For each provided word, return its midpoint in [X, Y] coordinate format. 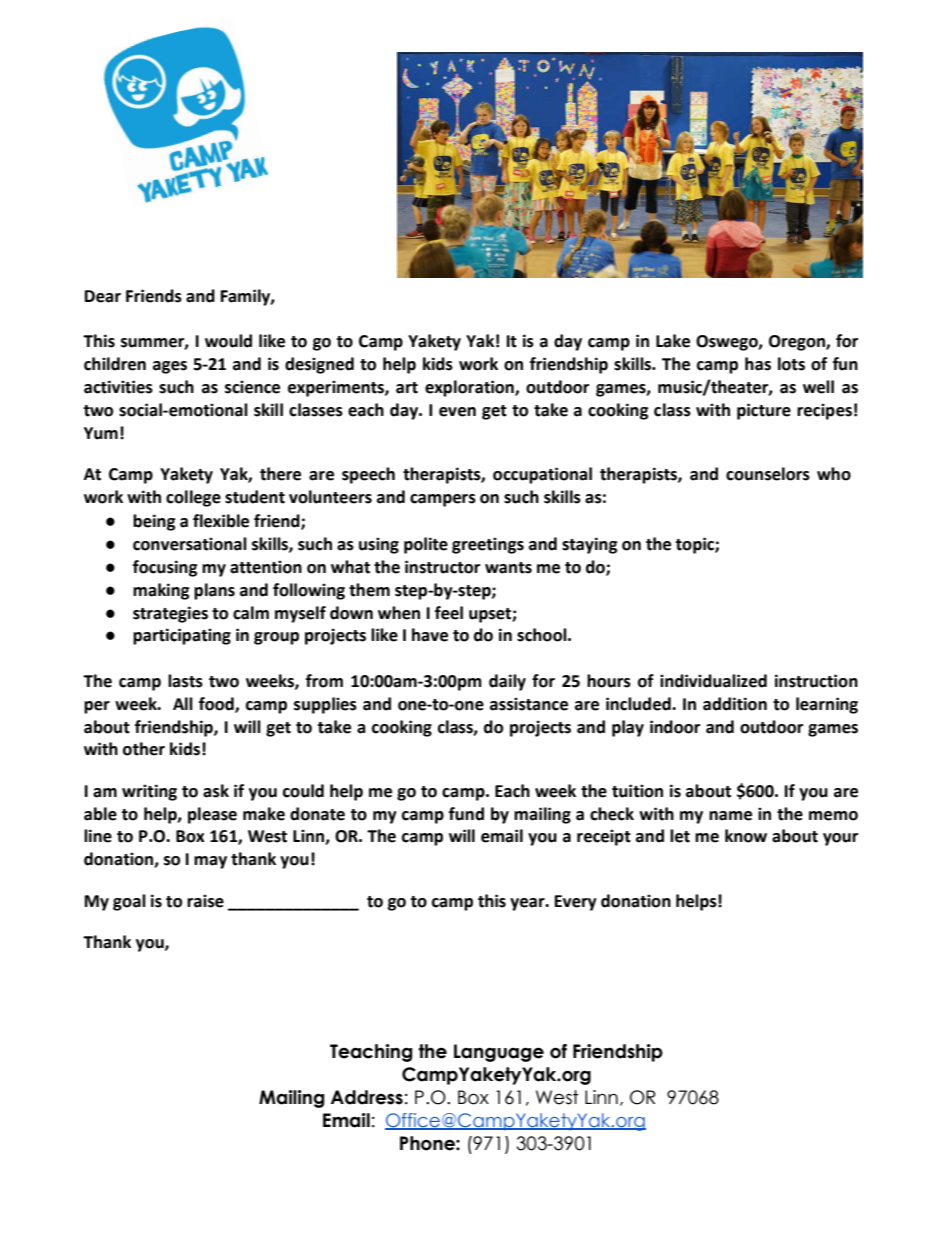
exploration [470, 388]
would [228, 341]
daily [507, 682]
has [758, 364]
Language [499, 1053]
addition [735, 704]
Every [576, 903]
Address [367, 1097]
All [183, 703]
